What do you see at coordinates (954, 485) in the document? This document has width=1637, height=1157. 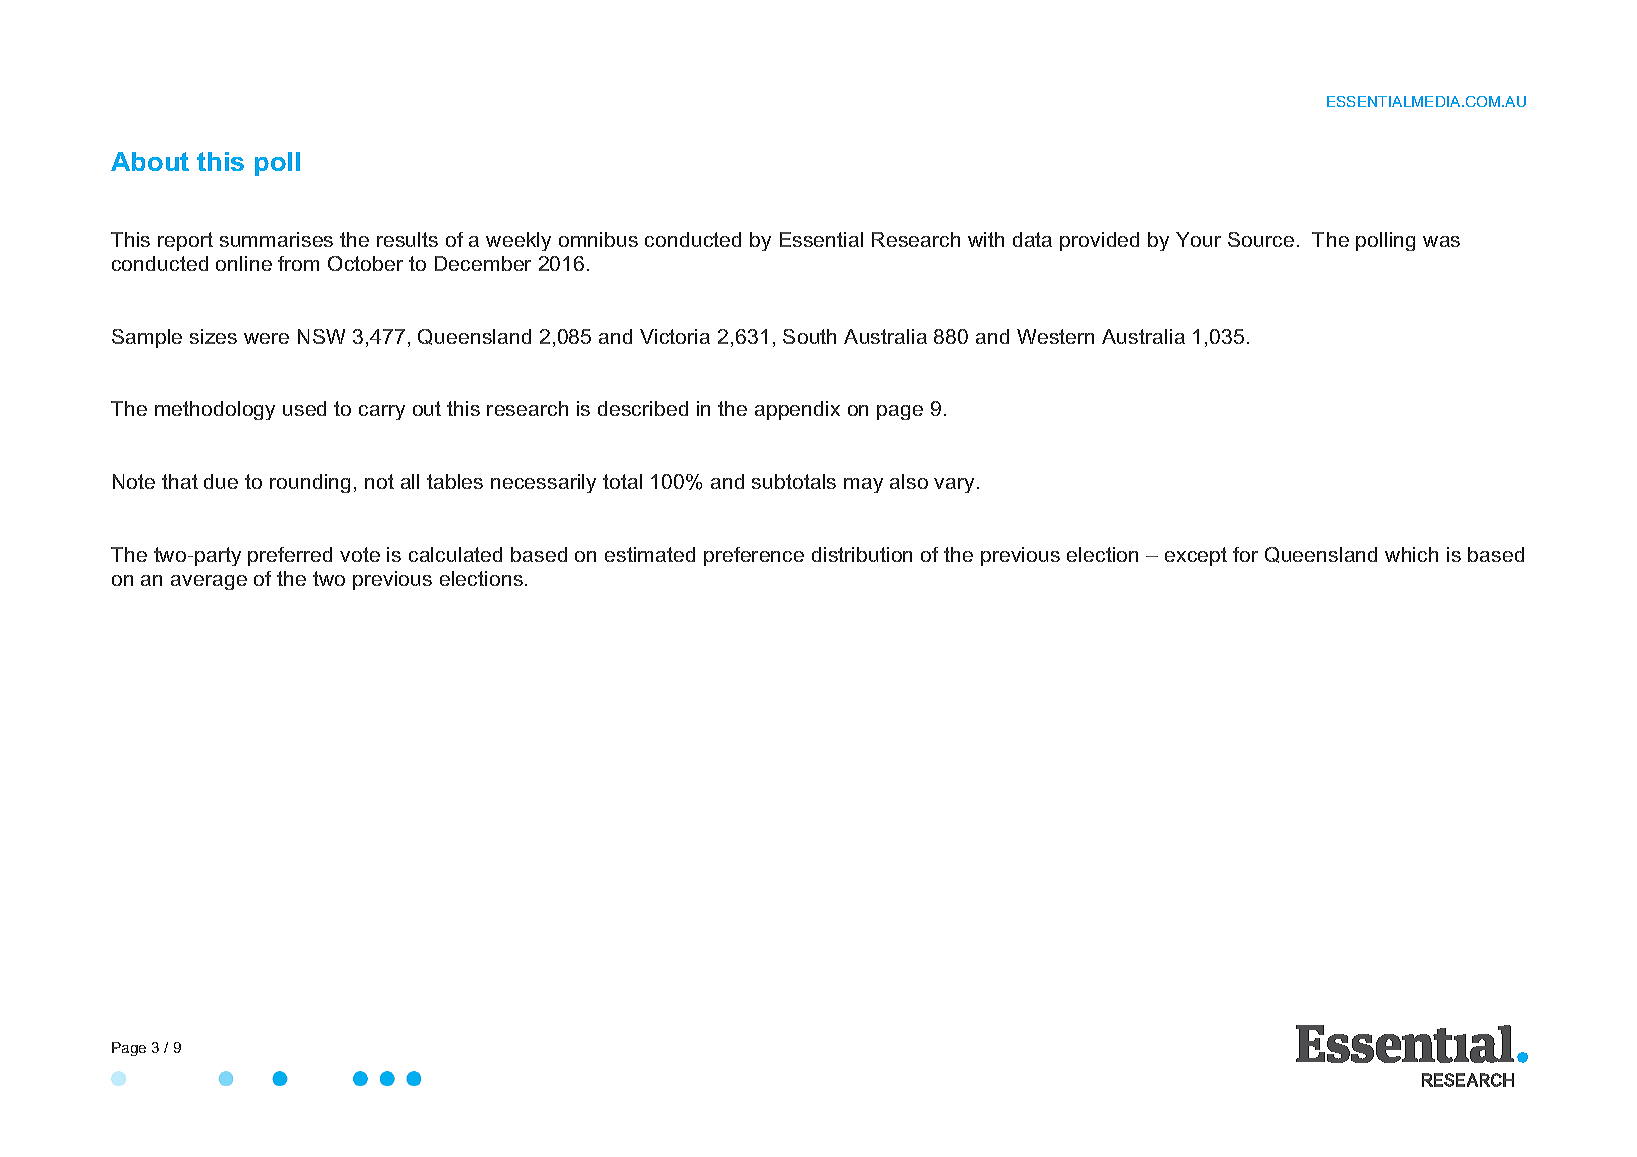 I see `vary` at bounding box center [954, 485].
